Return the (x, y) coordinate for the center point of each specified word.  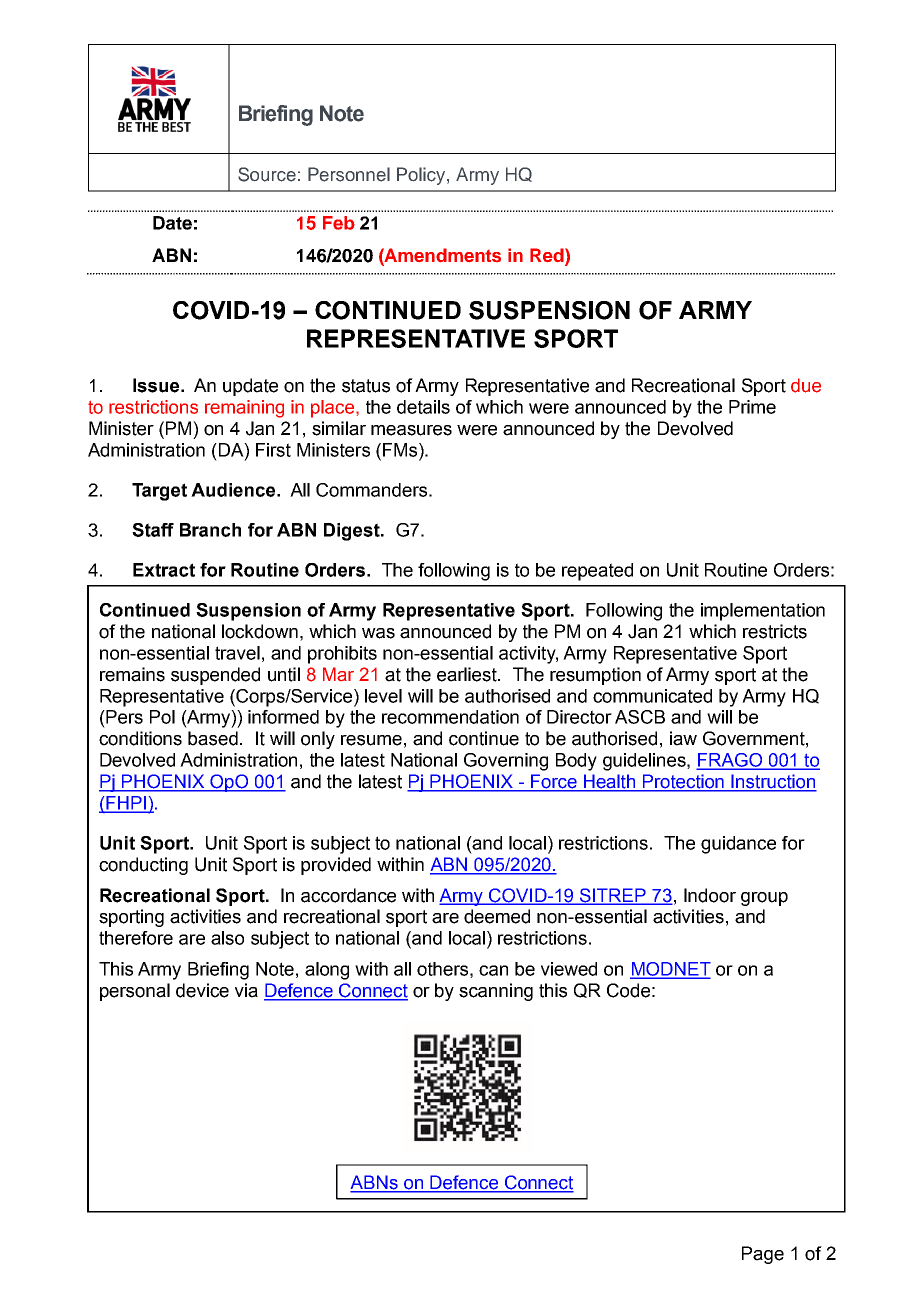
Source (267, 174)
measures (411, 430)
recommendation (450, 717)
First (273, 450)
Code (628, 990)
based (213, 738)
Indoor (710, 895)
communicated (652, 696)
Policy (422, 176)
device (202, 990)
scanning (496, 992)
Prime (752, 407)
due (806, 385)
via (246, 990)
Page (763, 1255)
